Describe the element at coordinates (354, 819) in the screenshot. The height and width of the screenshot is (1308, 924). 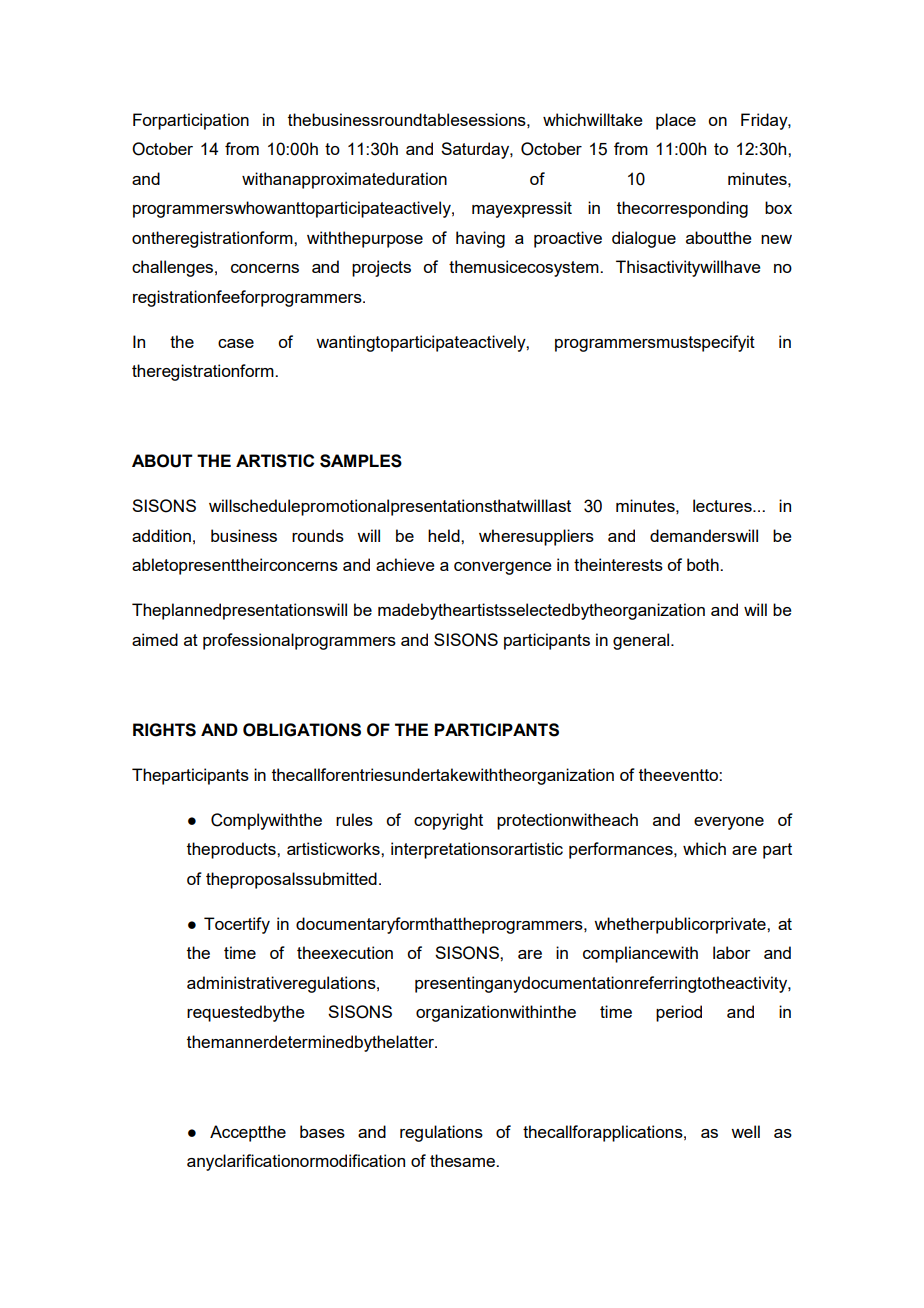
I see `rules` at that location.
